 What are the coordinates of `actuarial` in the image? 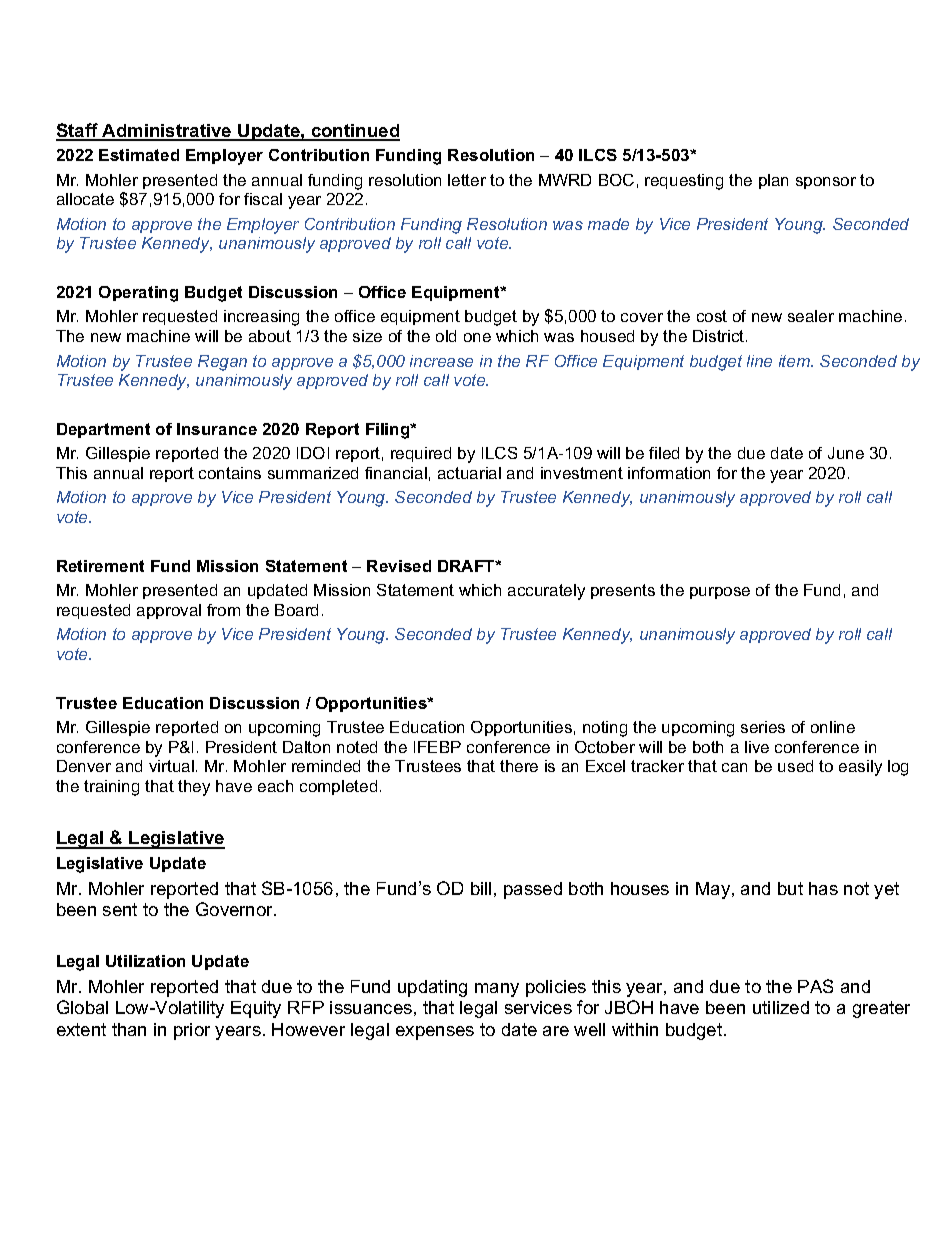 It's located at (469, 473).
